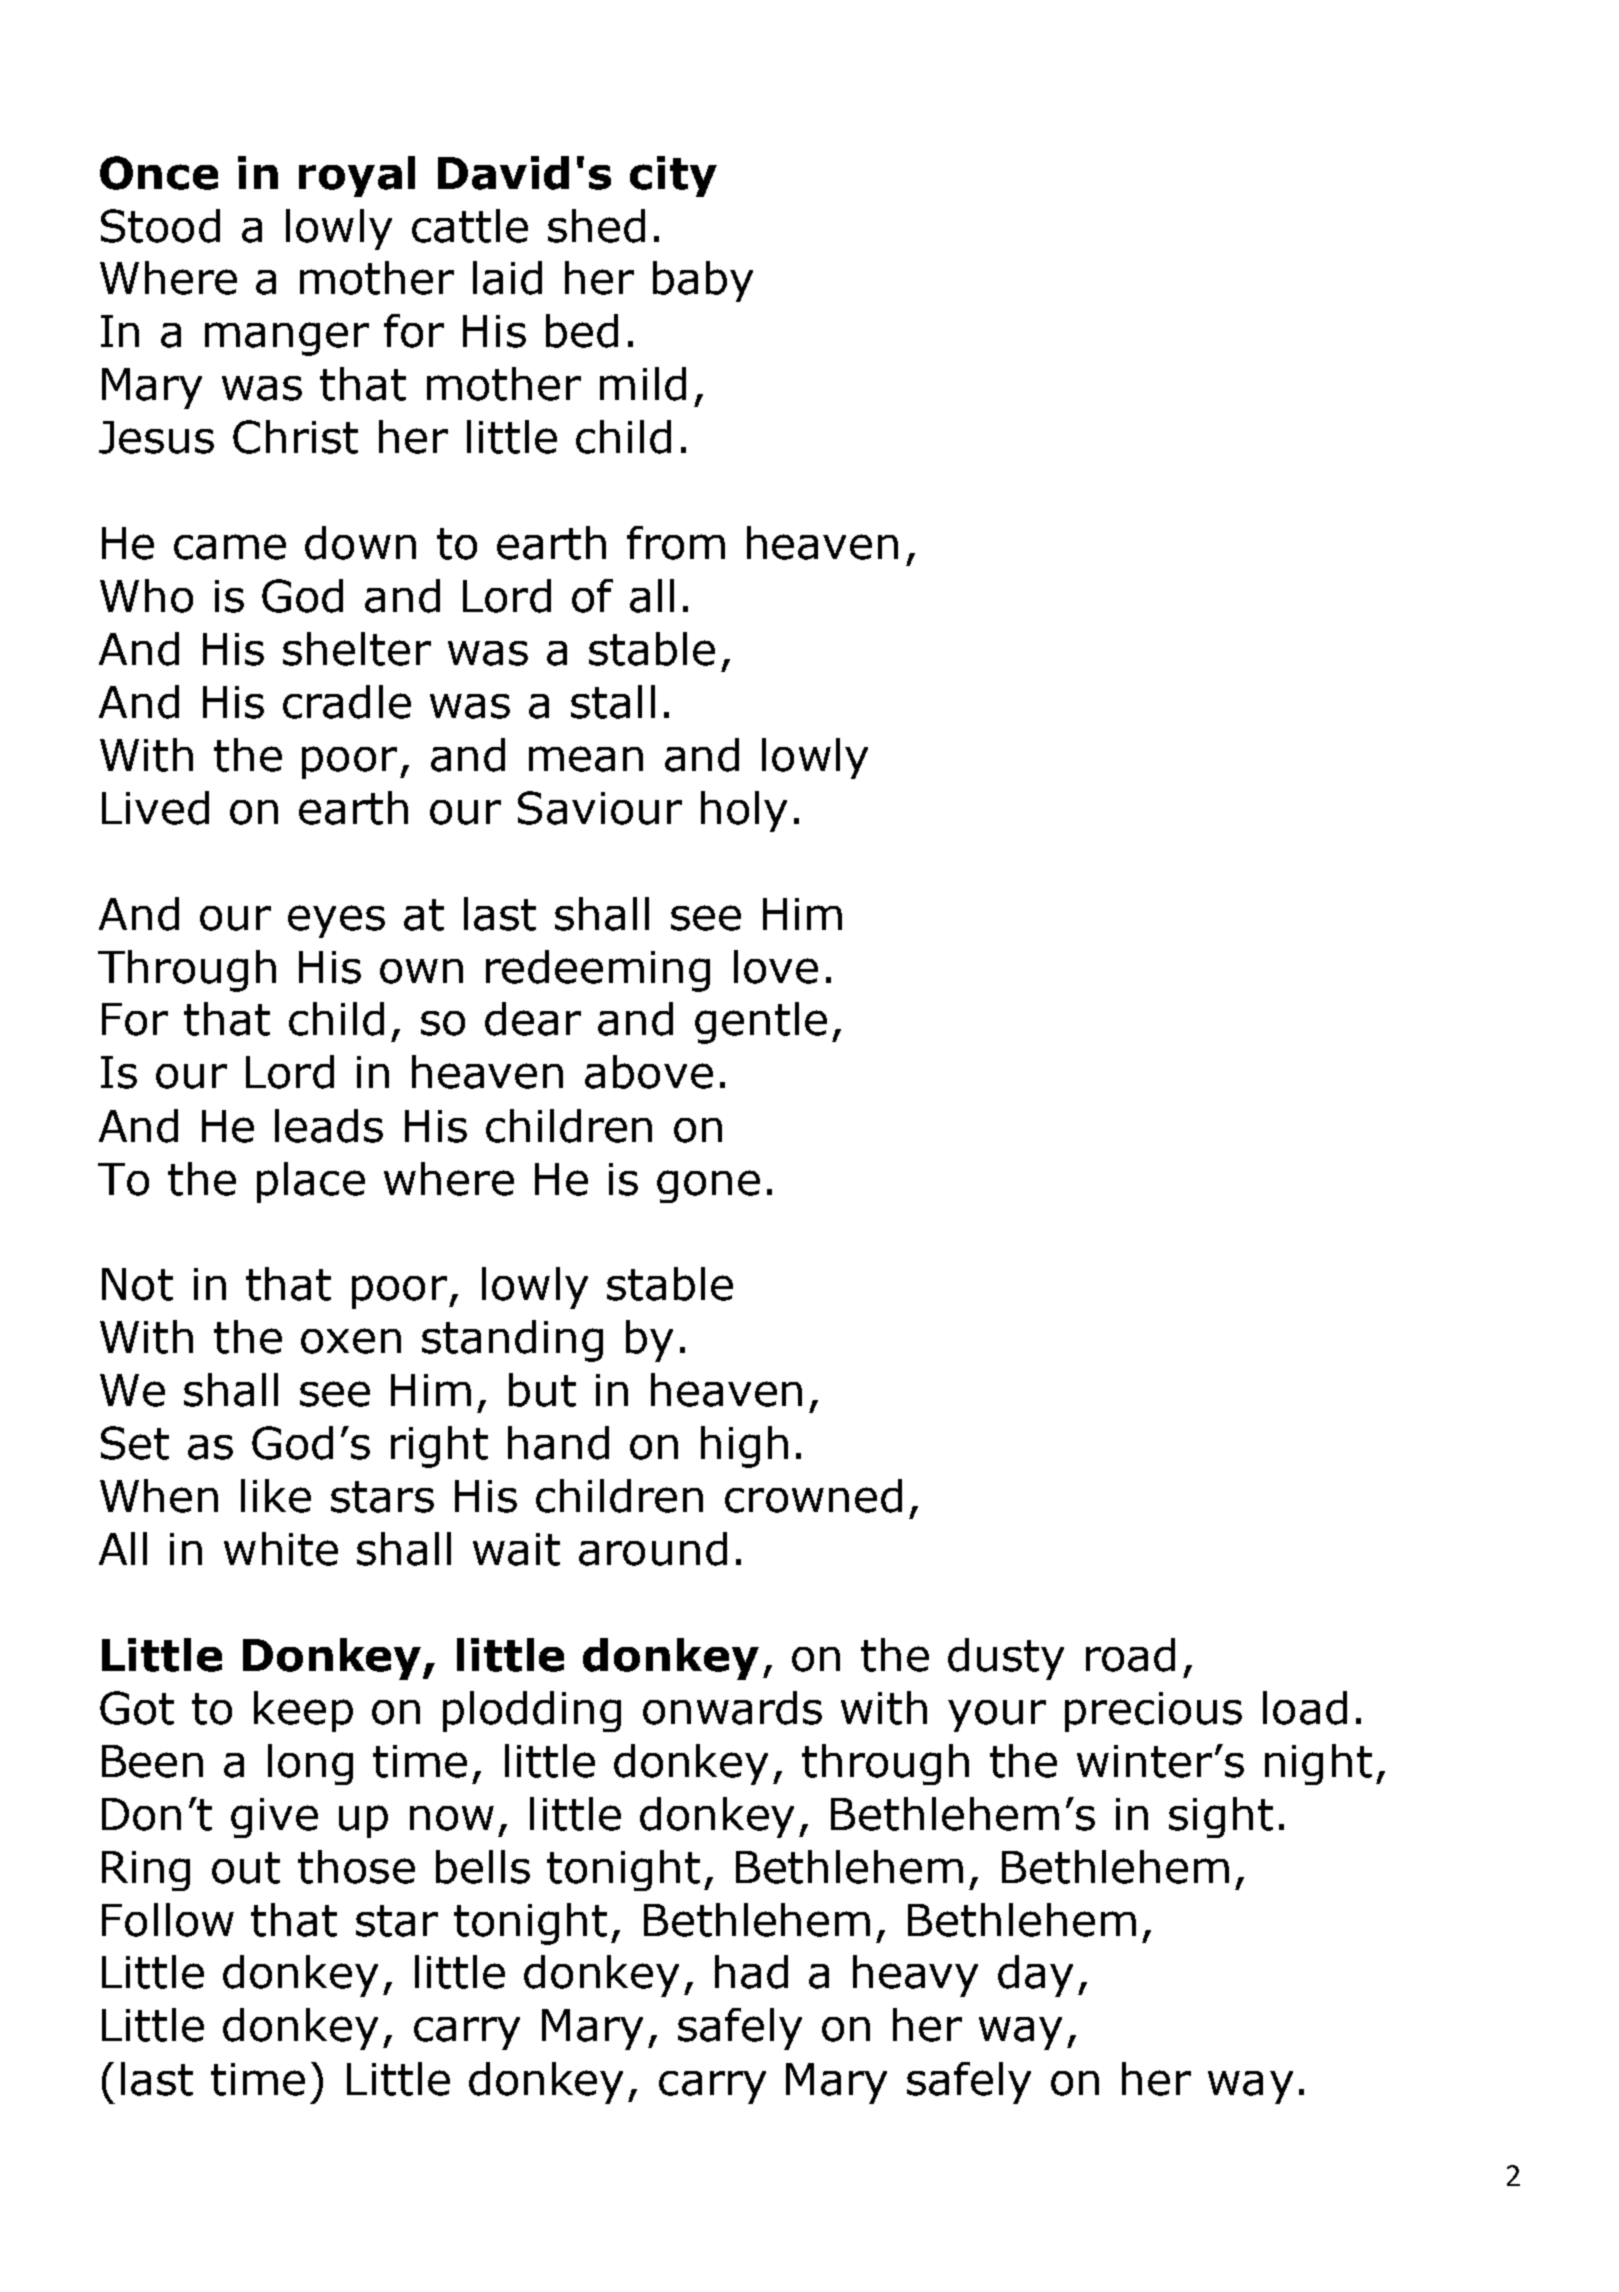 This page has width=1619, height=2292. What do you see at coordinates (613, 702) in the page?
I see `stall` at bounding box center [613, 702].
